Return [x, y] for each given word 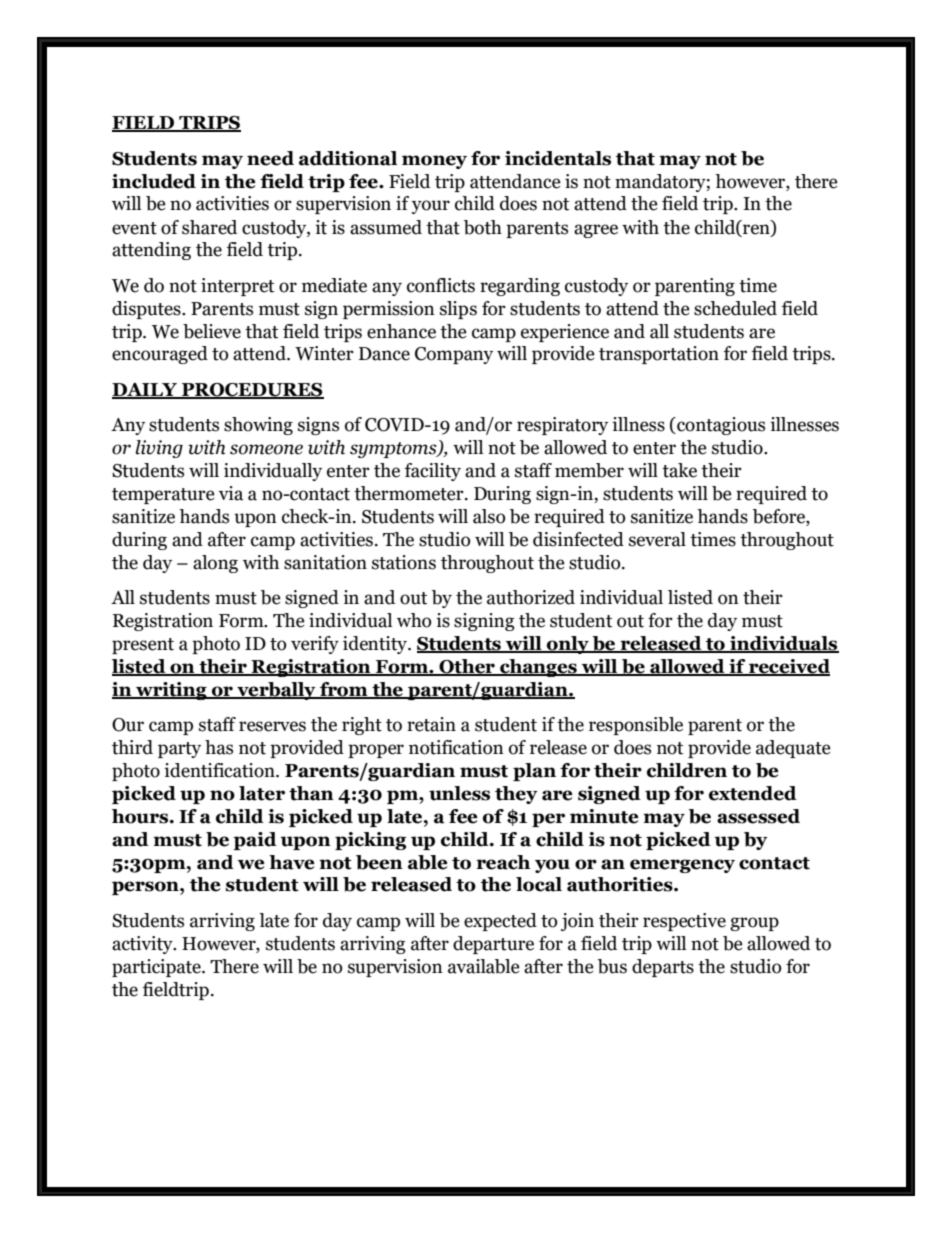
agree [596, 231]
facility [433, 472]
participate [157, 968]
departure [493, 945]
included [154, 181]
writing [171, 691]
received [788, 667]
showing [258, 426]
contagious [720, 426]
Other [467, 667]
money [434, 162]
